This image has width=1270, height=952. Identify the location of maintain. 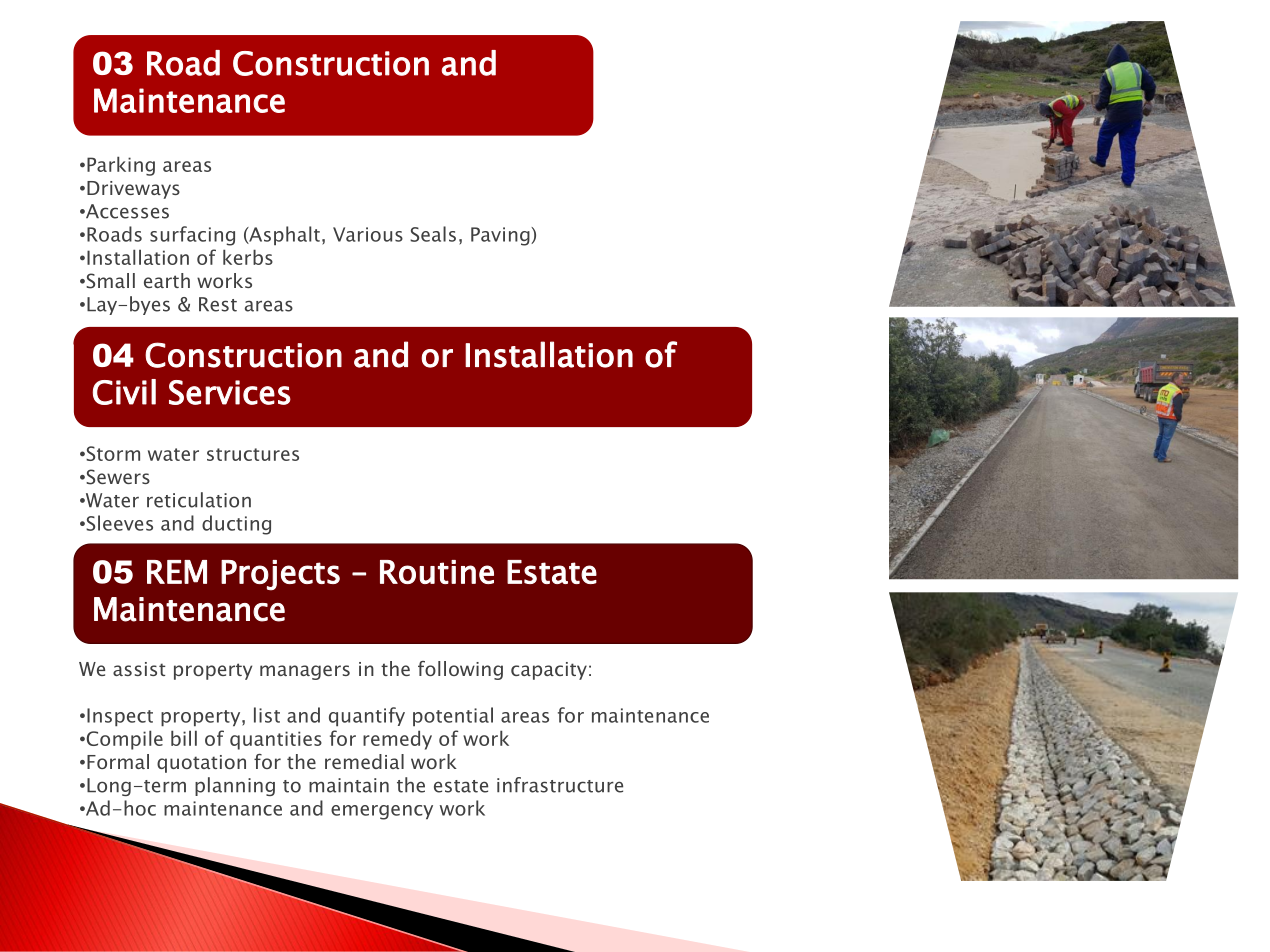
(349, 785).
